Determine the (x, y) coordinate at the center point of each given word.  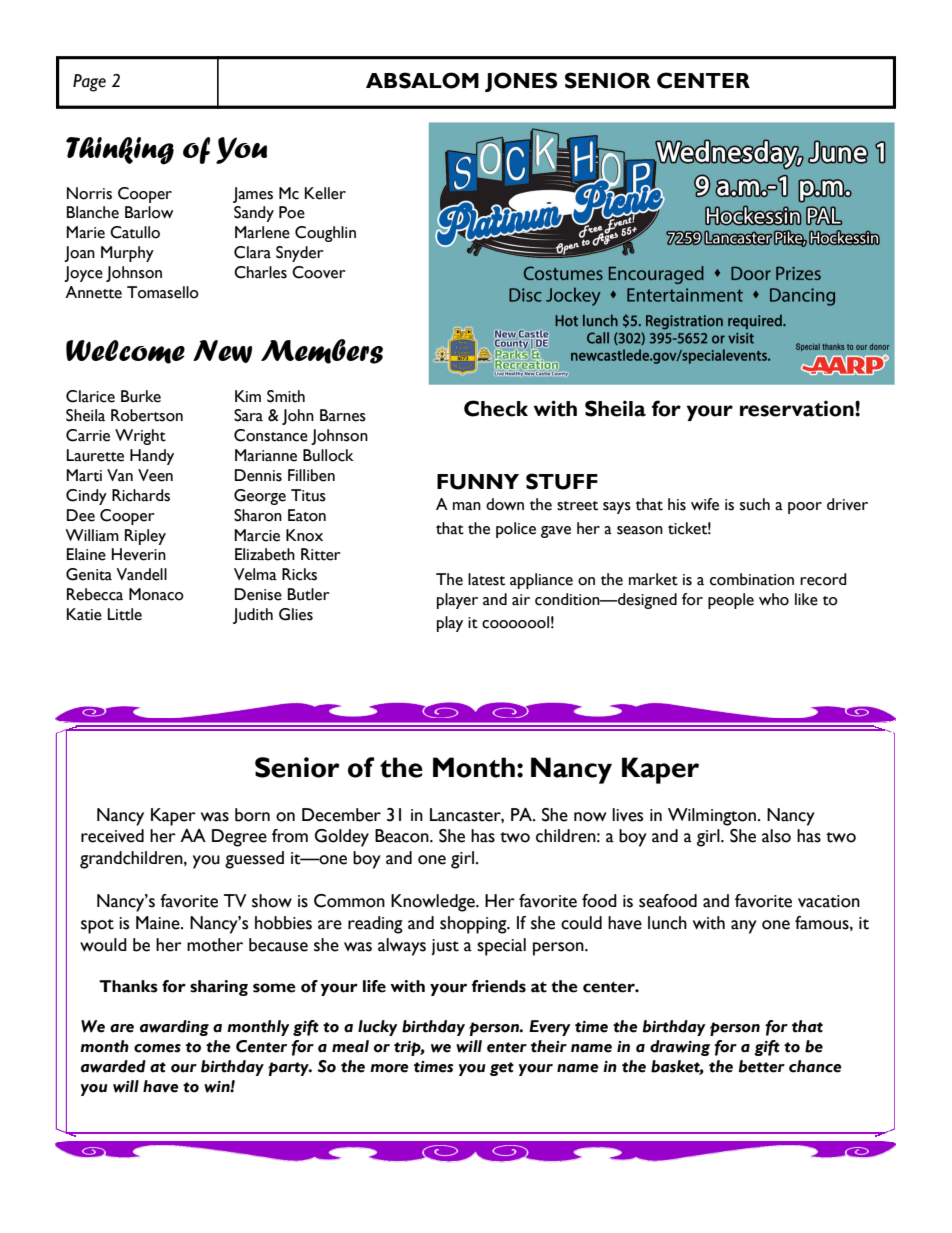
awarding (174, 1028)
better (762, 1066)
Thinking (120, 151)
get (502, 1069)
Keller (325, 193)
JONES (521, 82)
